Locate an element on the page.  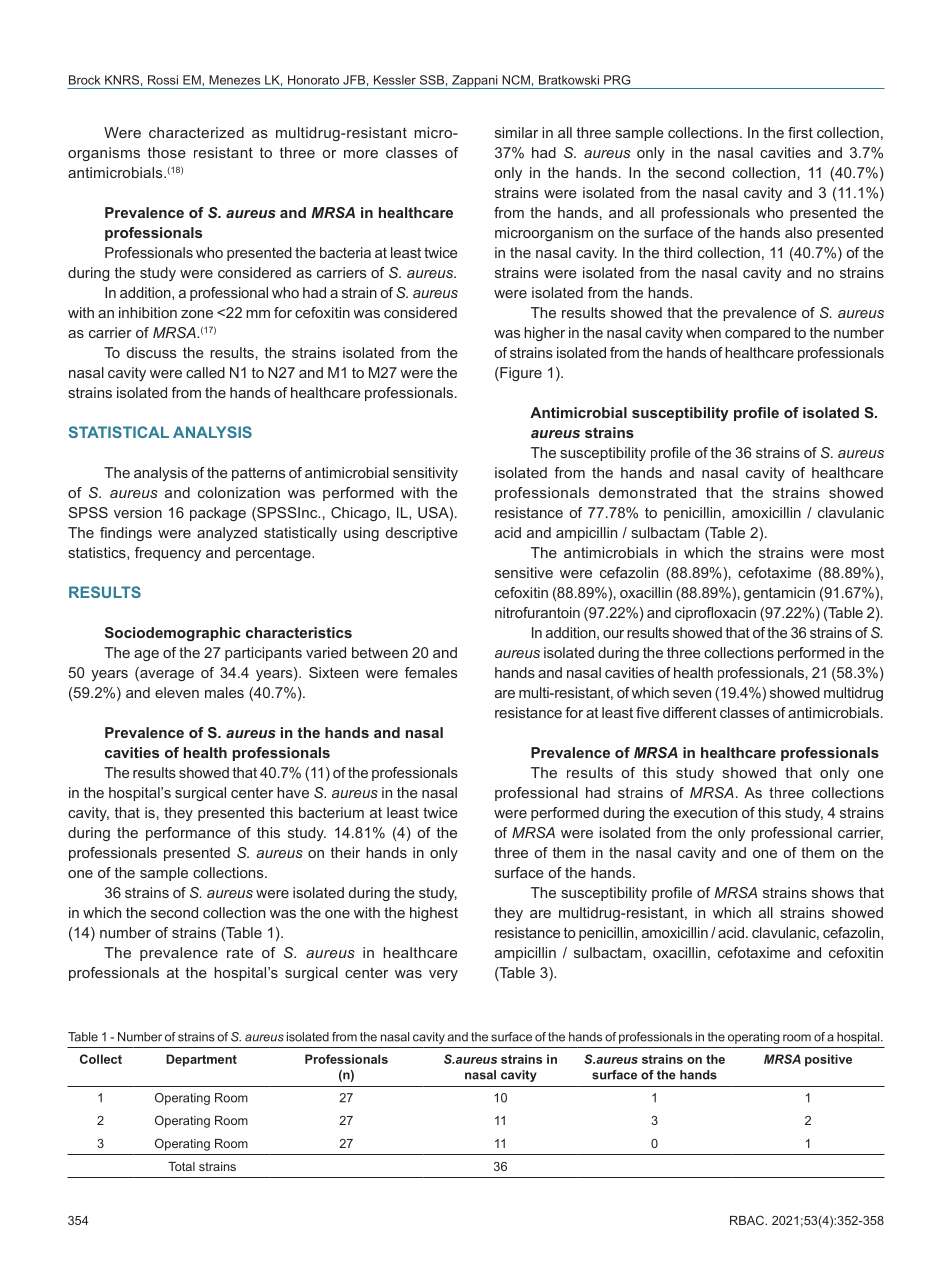
similar is located at coordinates (516, 132).
